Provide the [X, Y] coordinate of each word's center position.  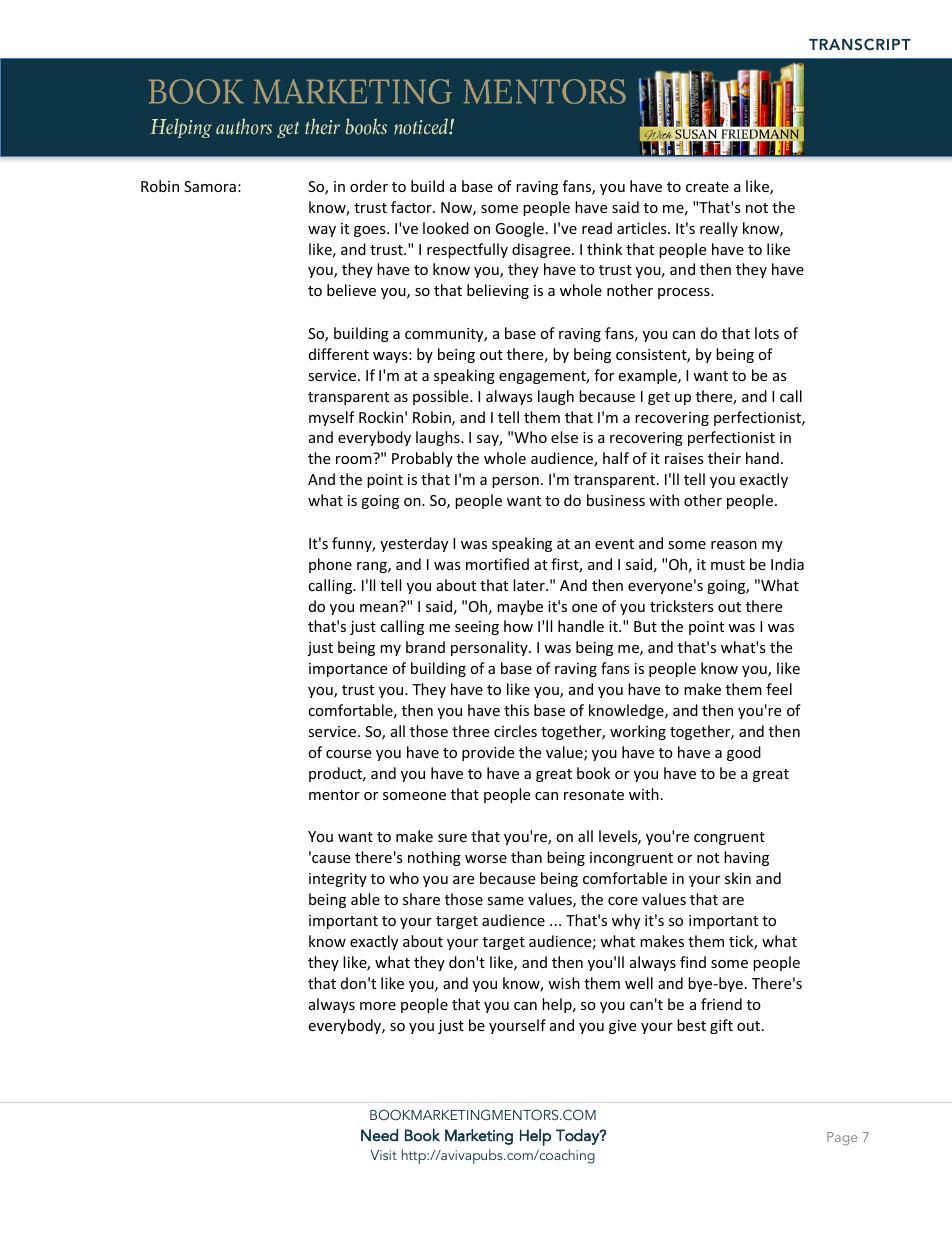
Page [842, 1138]
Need [379, 1135]
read [597, 228]
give [622, 1027]
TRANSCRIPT [860, 44]
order [369, 186]
